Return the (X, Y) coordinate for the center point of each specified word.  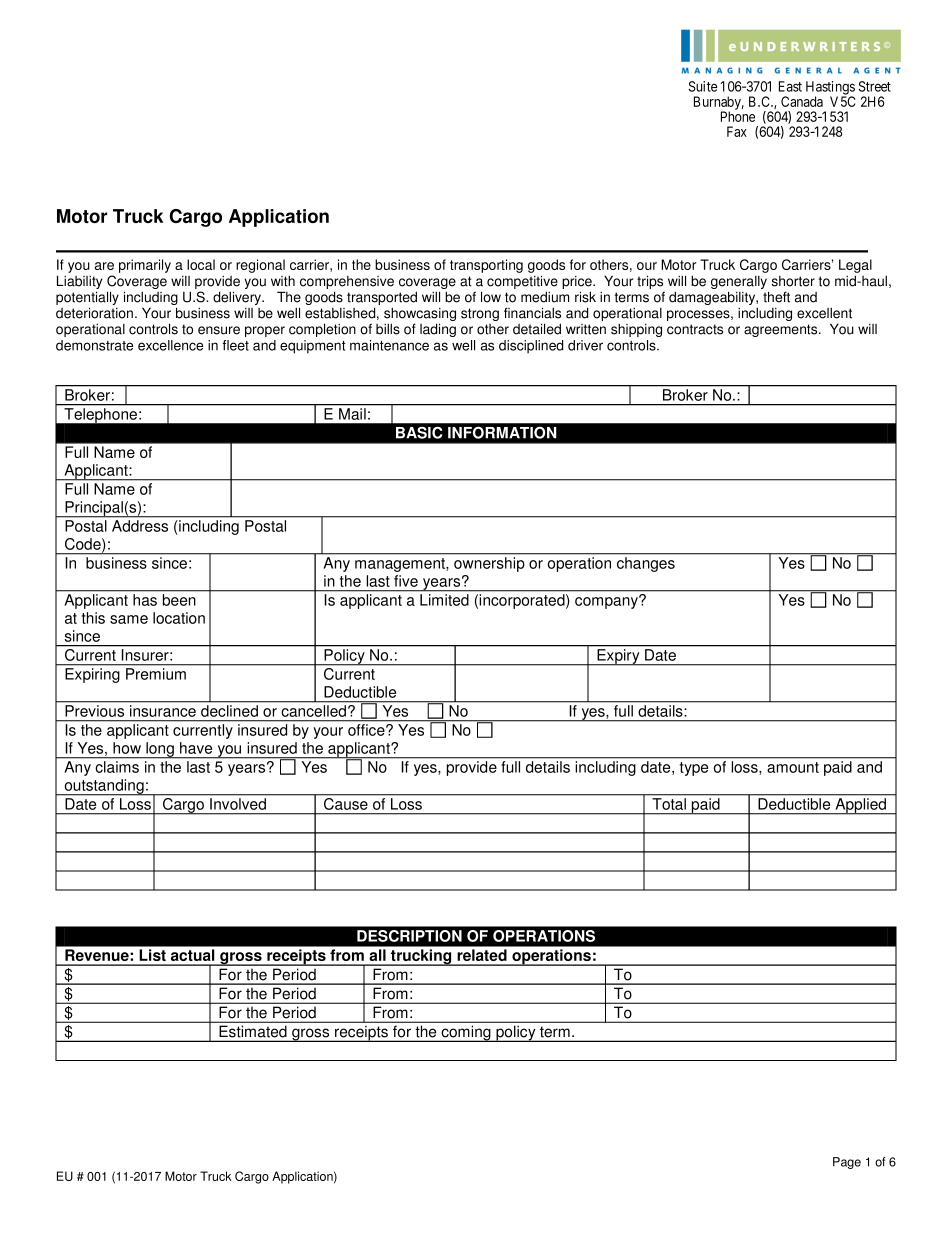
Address (140, 526)
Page (847, 1163)
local (201, 264)
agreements (782, 330)
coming (466, 1034)
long (160, 750)
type (694, 769)
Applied (861, 806)
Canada (802, 101)
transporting (486, 266)
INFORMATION (502, 433)
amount (793, 767)
